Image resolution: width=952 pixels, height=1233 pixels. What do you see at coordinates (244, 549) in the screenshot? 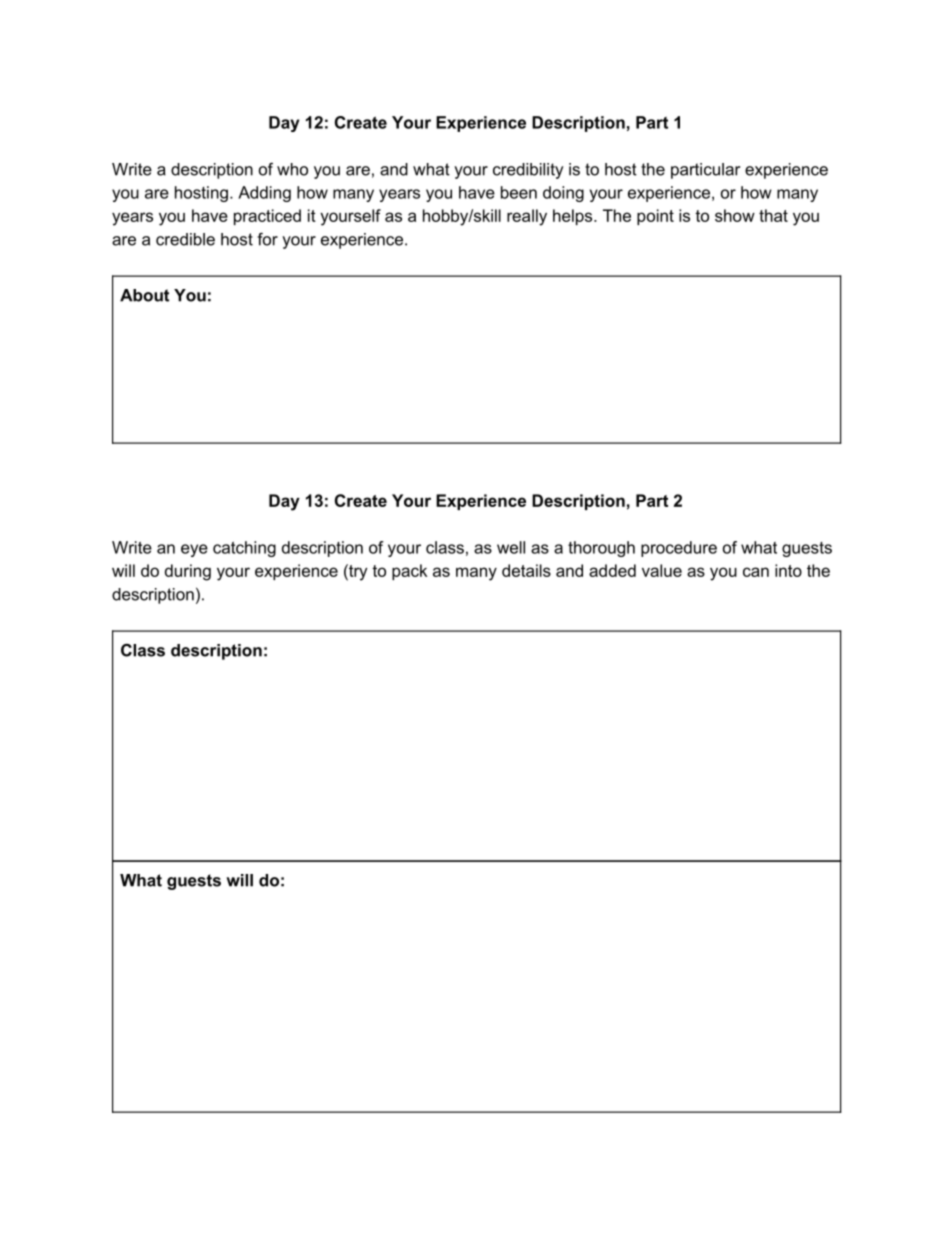
I see `catching` at bounding box center [244, 549].
